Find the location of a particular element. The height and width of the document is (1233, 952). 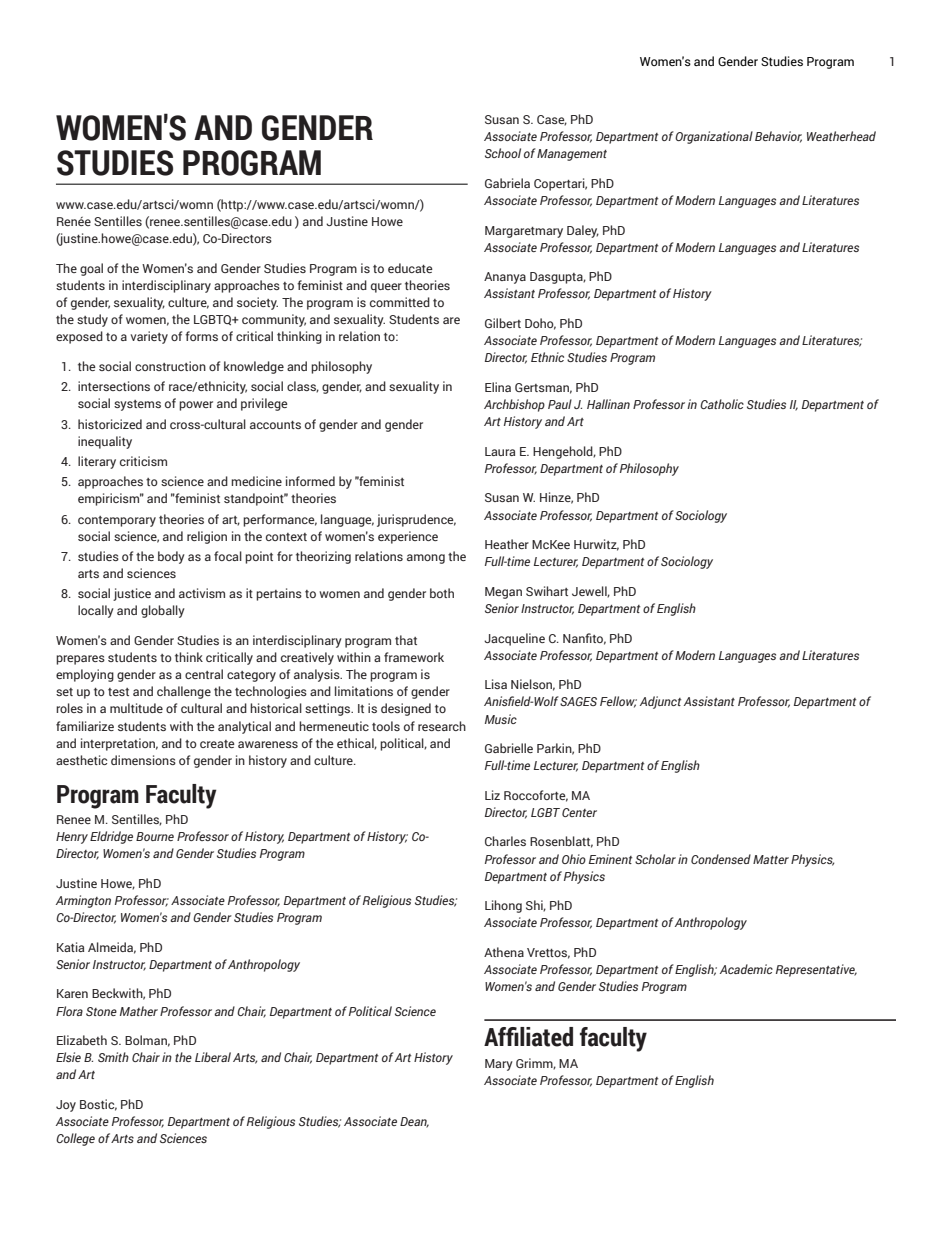

Laura is located at coordinates (500, 451).
